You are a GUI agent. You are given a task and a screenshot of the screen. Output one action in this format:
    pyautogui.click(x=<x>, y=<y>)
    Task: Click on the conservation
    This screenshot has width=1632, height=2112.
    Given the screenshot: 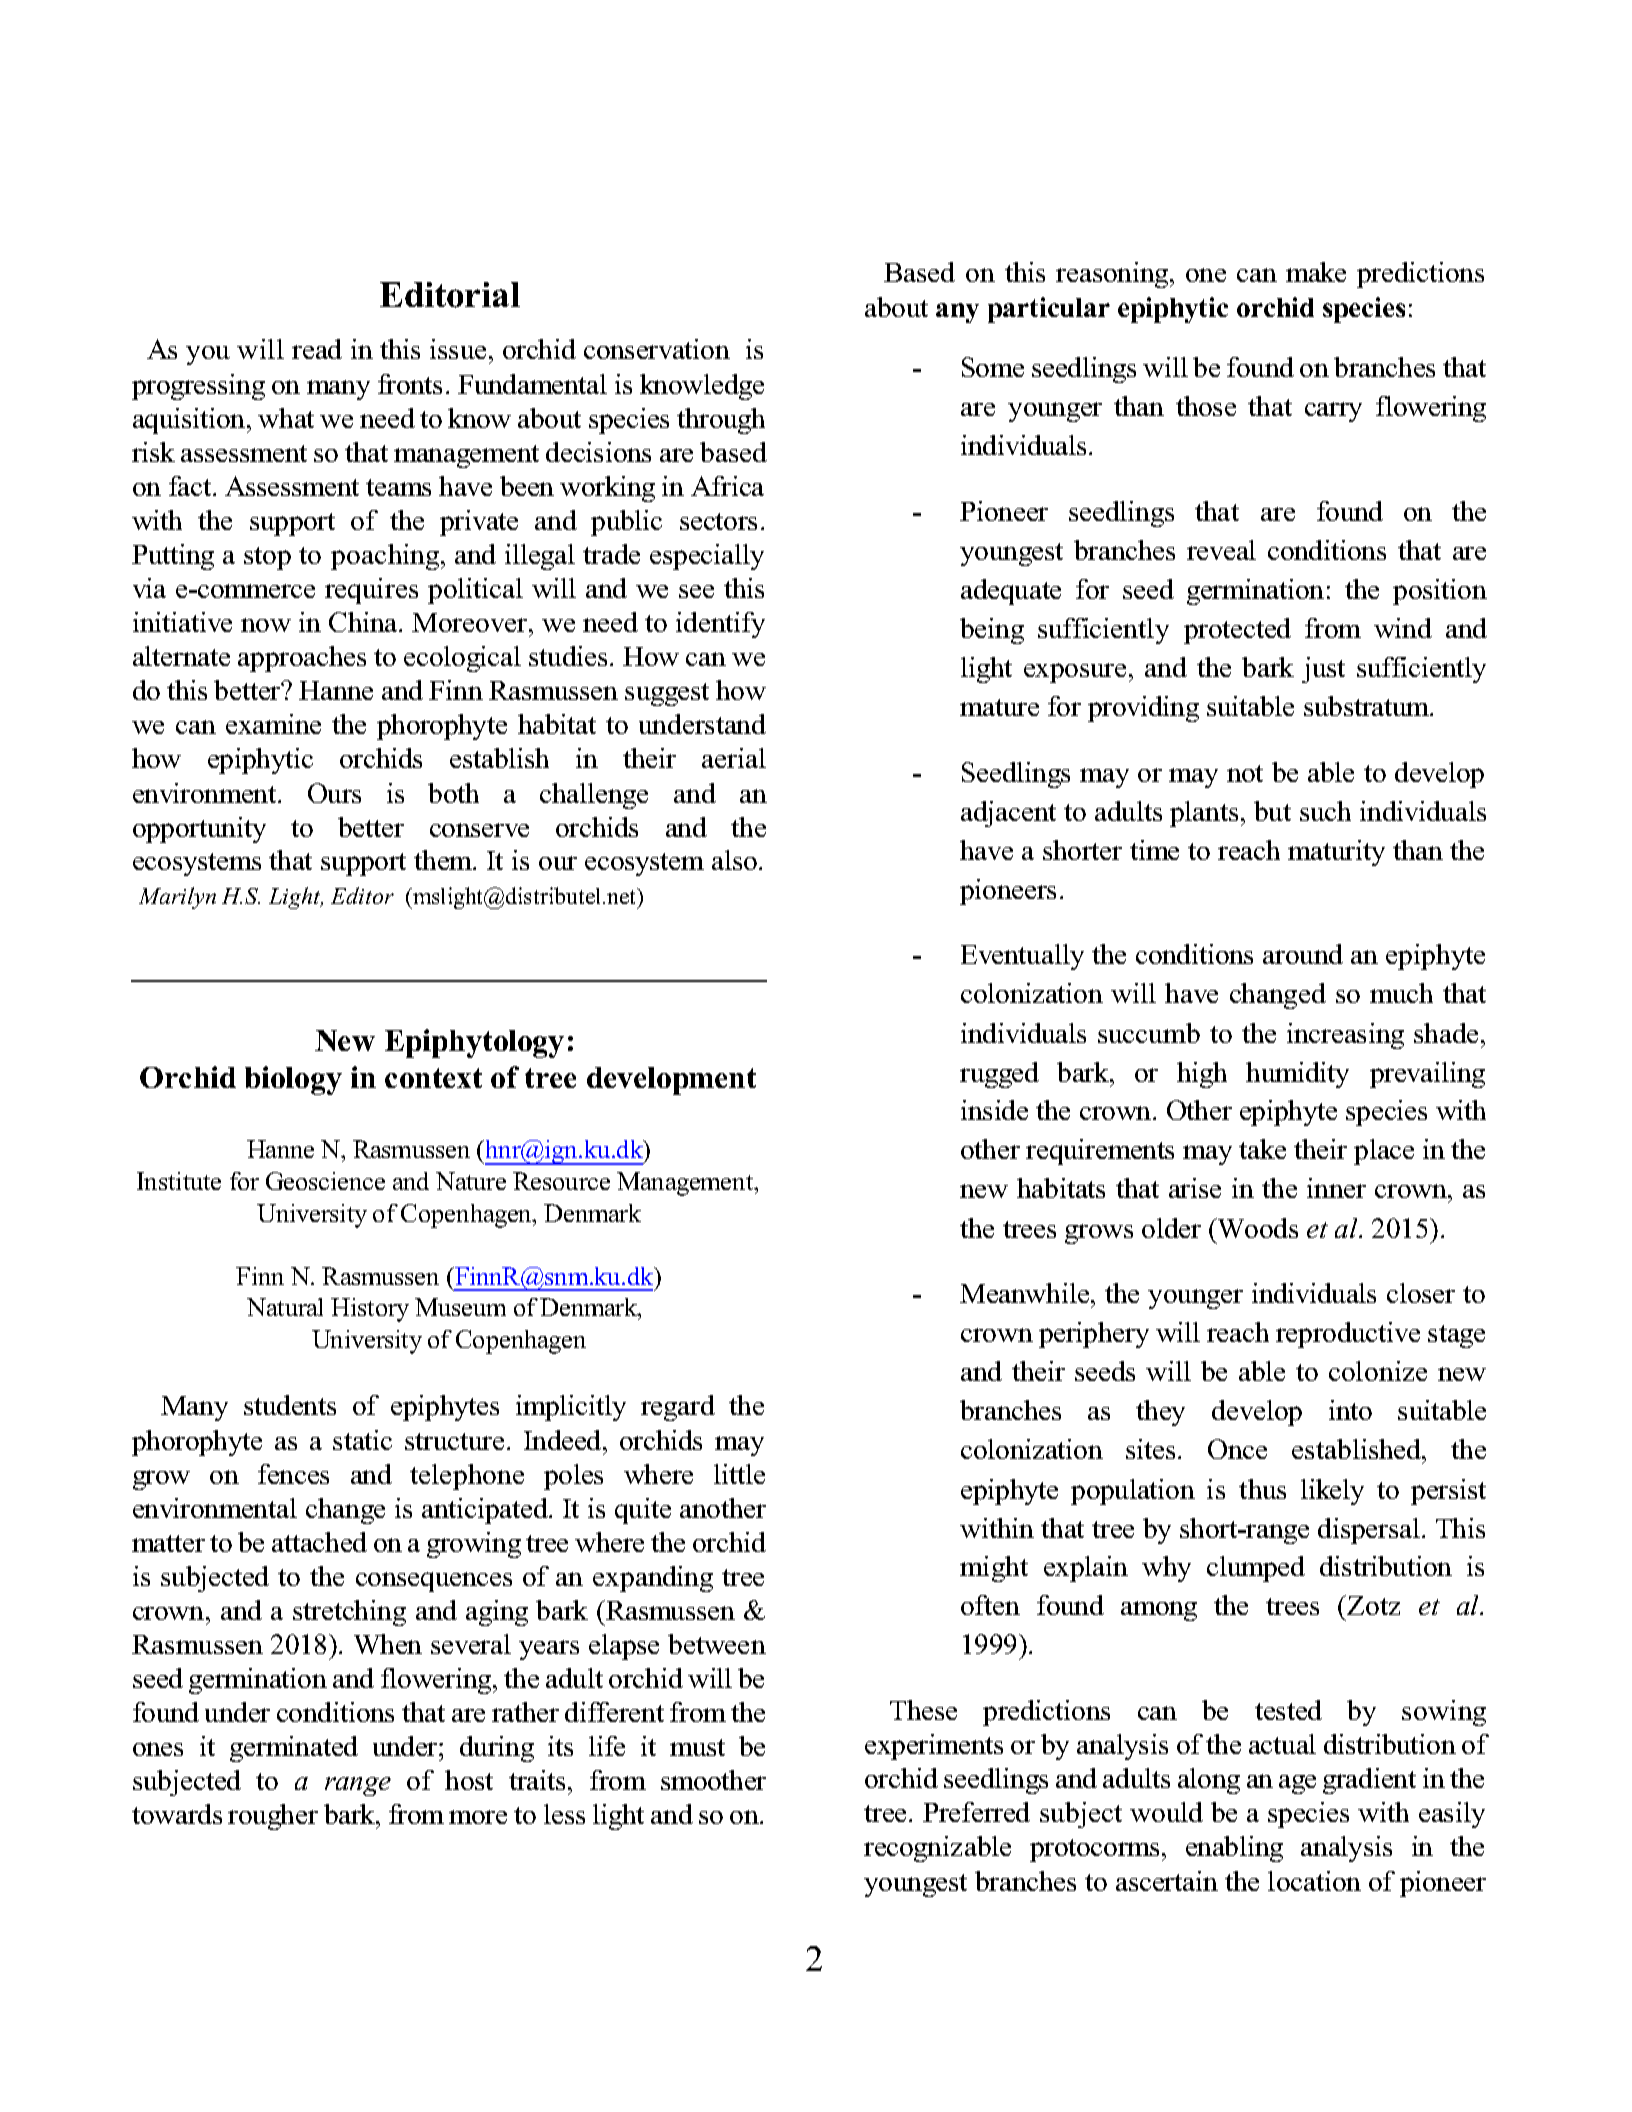 What is the action you would take?
    pyautogui.click(x=657, y=349)
